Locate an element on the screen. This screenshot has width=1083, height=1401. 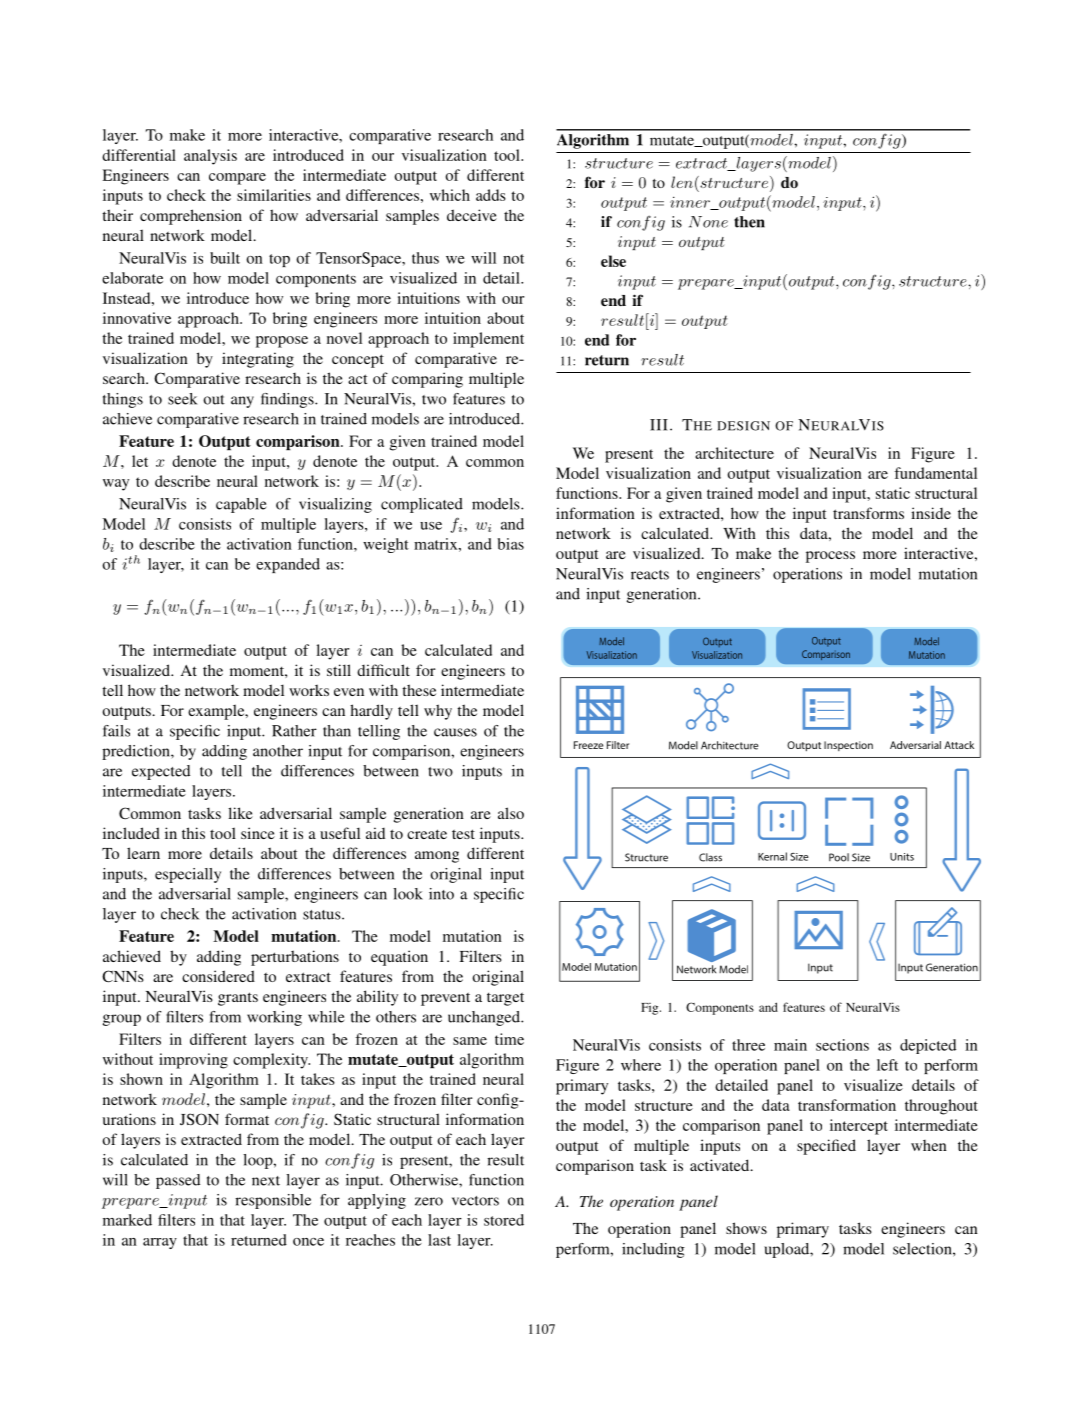
then is located at coordinates (749, 222).
